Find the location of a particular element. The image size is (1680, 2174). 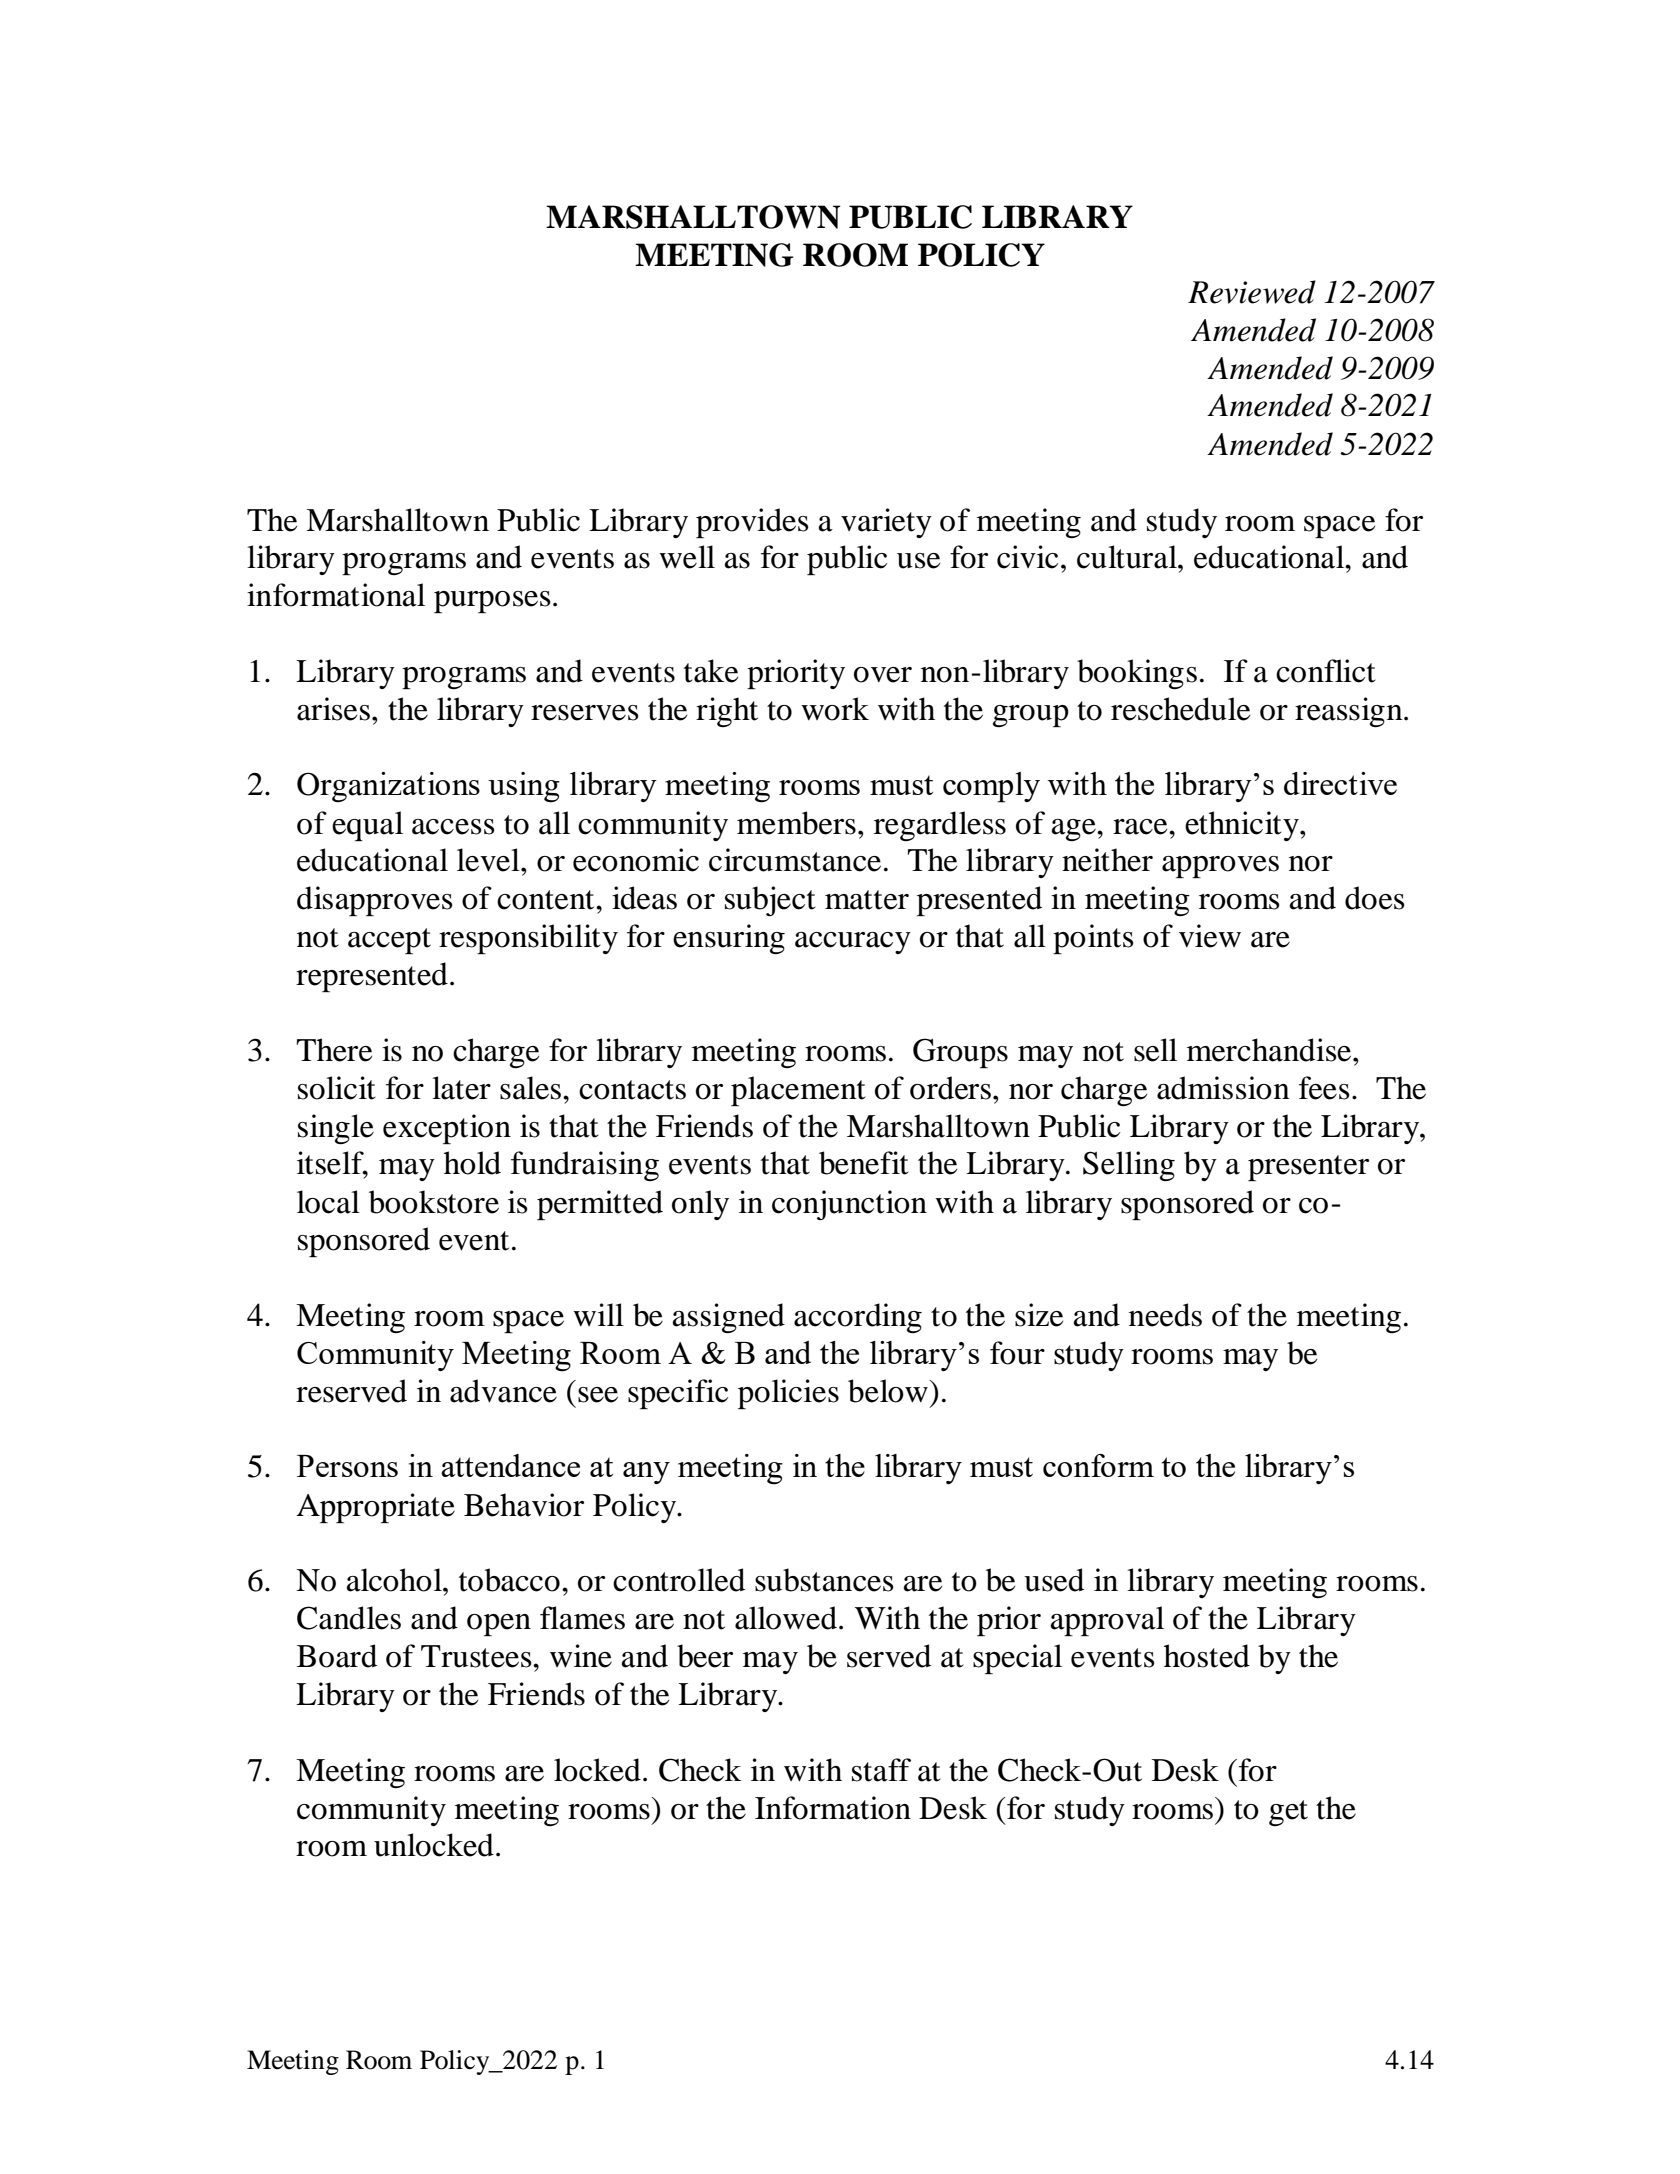

merchandise is located at coordinates (1270, 1050).
